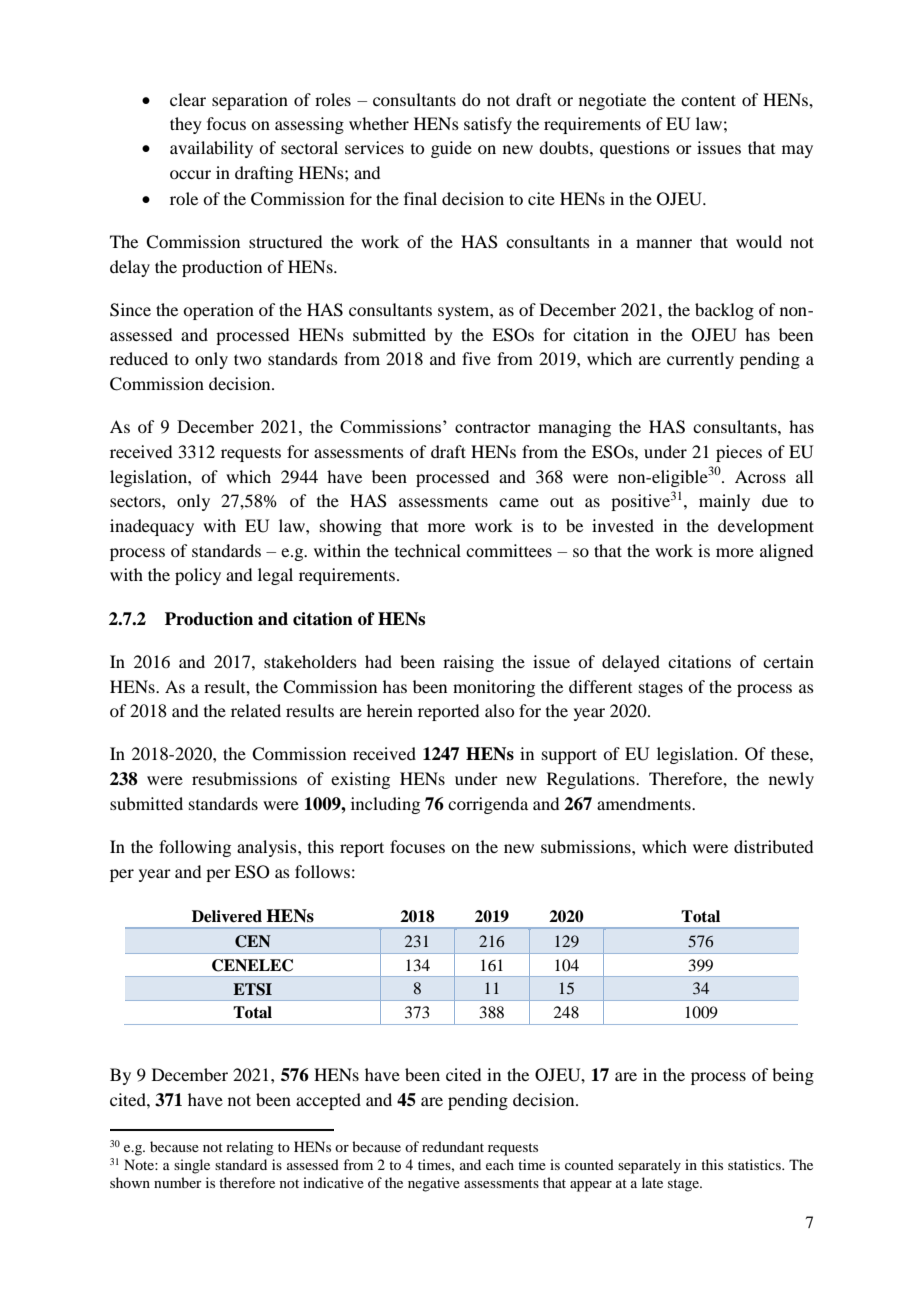  Describe the element at coordinates (192, 1166) in the image. I see `single` at that location.
